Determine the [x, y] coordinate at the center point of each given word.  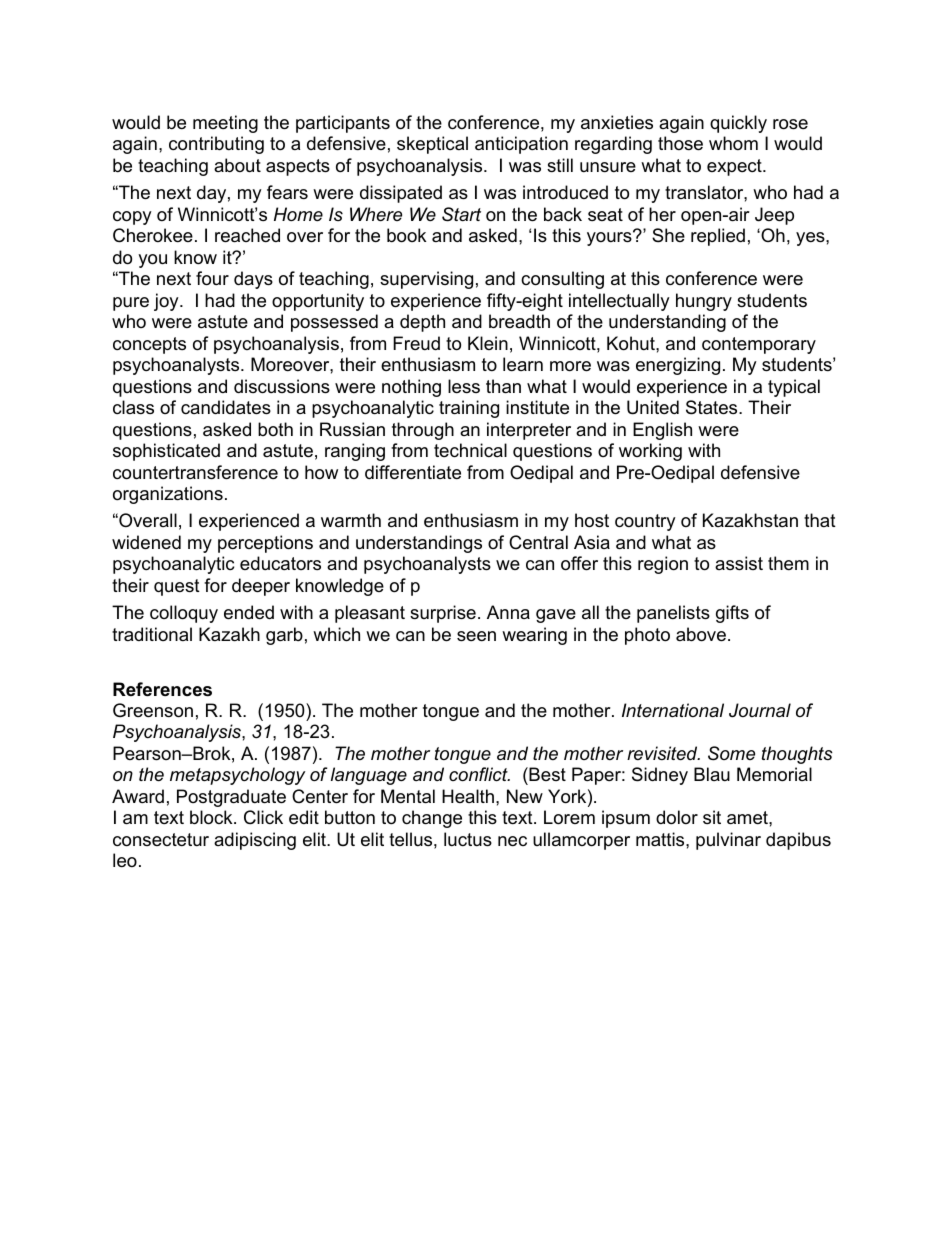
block [212, 817]
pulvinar [728, 841]
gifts [732, 614]
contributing [216, 145]
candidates [226, 407]
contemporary [759, 345]
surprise [443, 614]
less [464, 386]
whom [733, 143]
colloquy [184, 614]
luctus [468, 839]
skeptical [432, 145]
